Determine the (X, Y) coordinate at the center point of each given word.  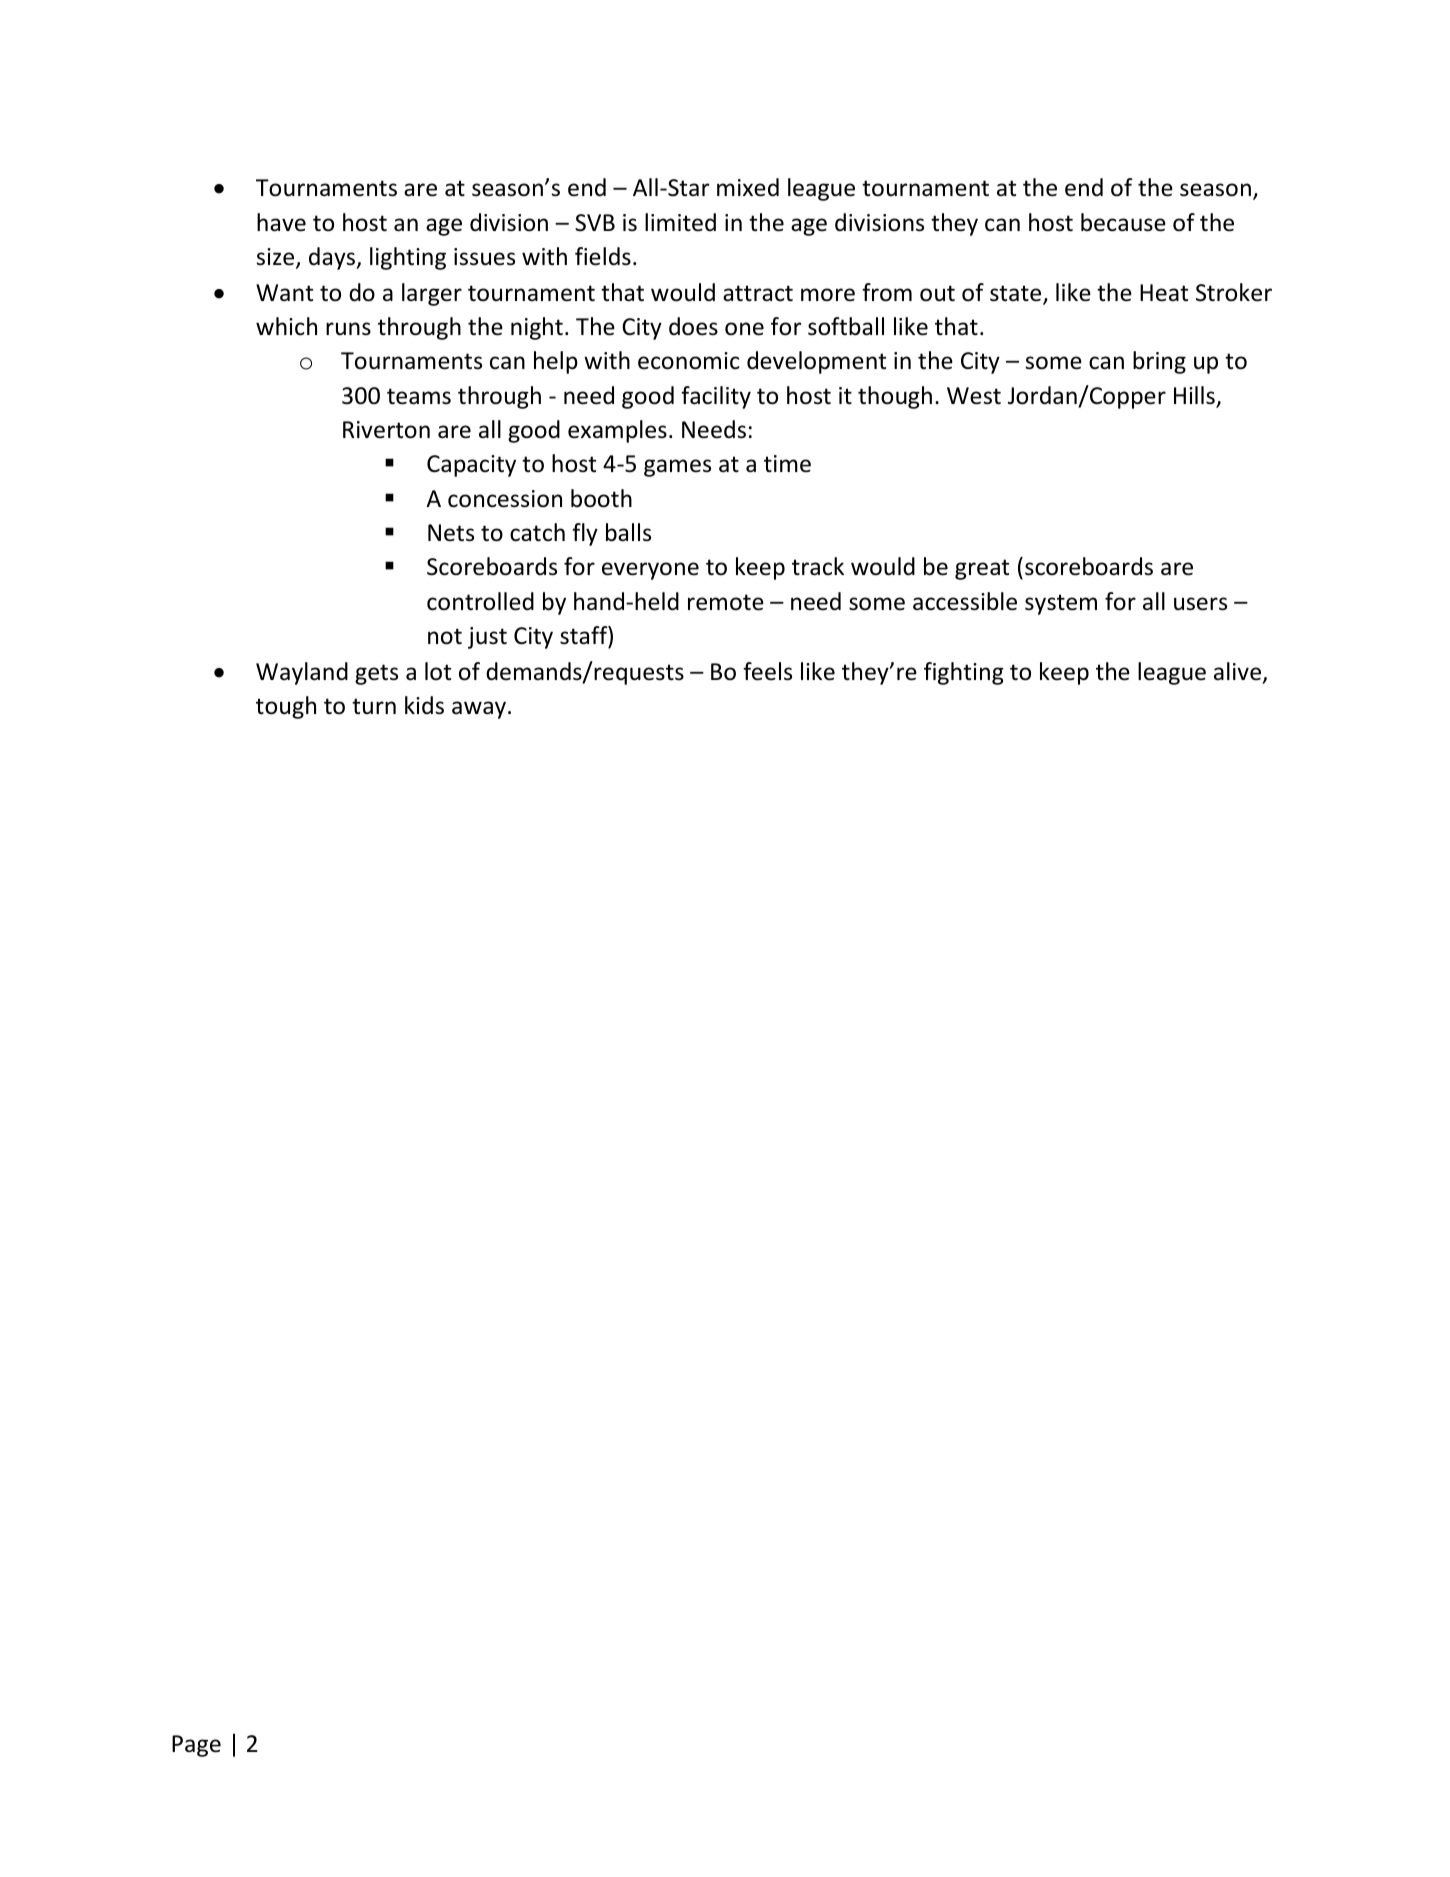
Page (196, 1746)
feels (767, 671)
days (333, 258)
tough (286, 707)
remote (726, 602)
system (1061, 604)
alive (1239, 672)
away (479, 710)
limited (680, 222)
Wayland (302, 673)
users (1200, 604)
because (1123, 222)
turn (374, 706)
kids (424, 705)
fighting (964, 673)
